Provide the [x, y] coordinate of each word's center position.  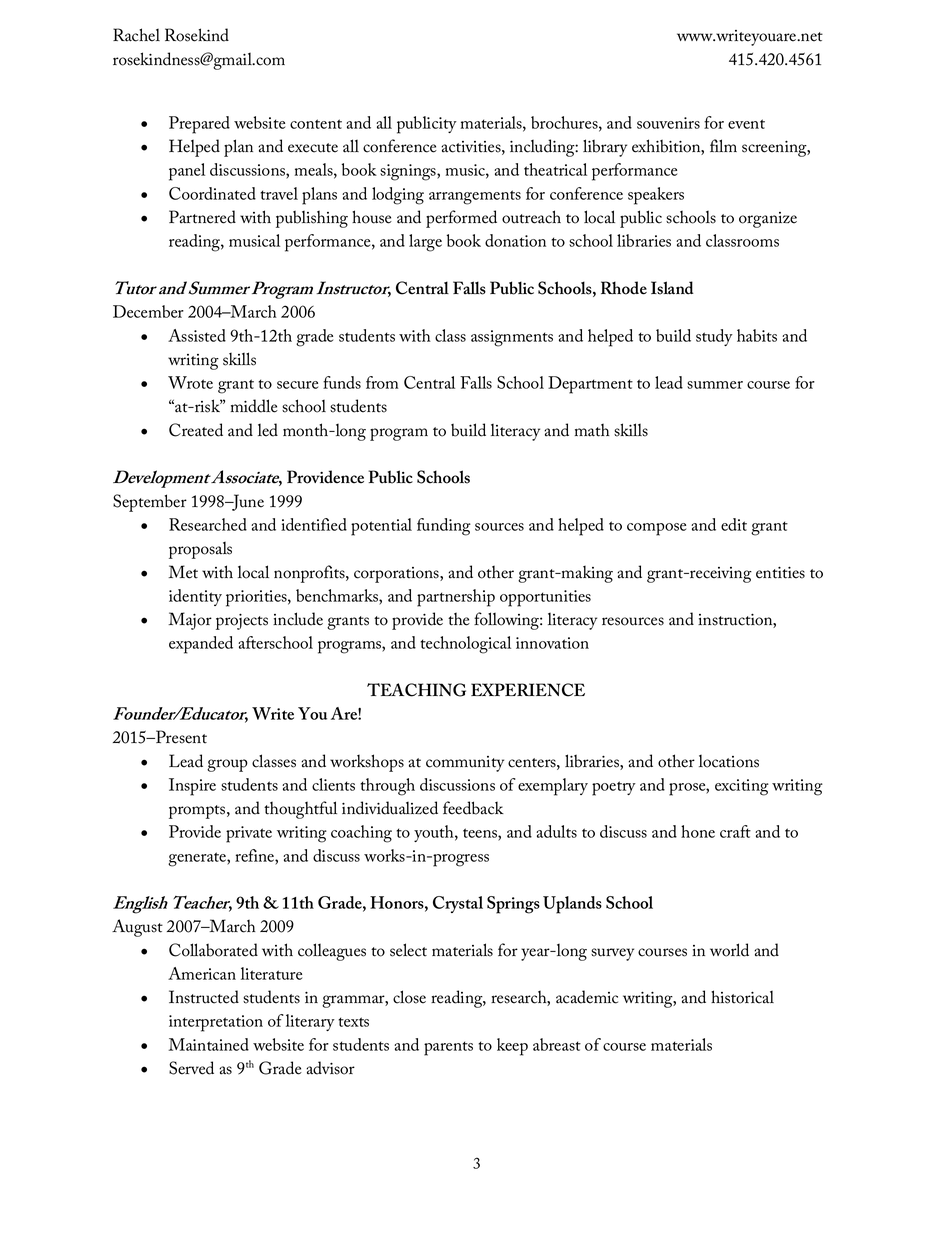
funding [444, 527]
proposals [200, 550]
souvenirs [668, 123]
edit [734, 524]
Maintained [209, 1044]
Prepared [199, 125]
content [316, 124]
